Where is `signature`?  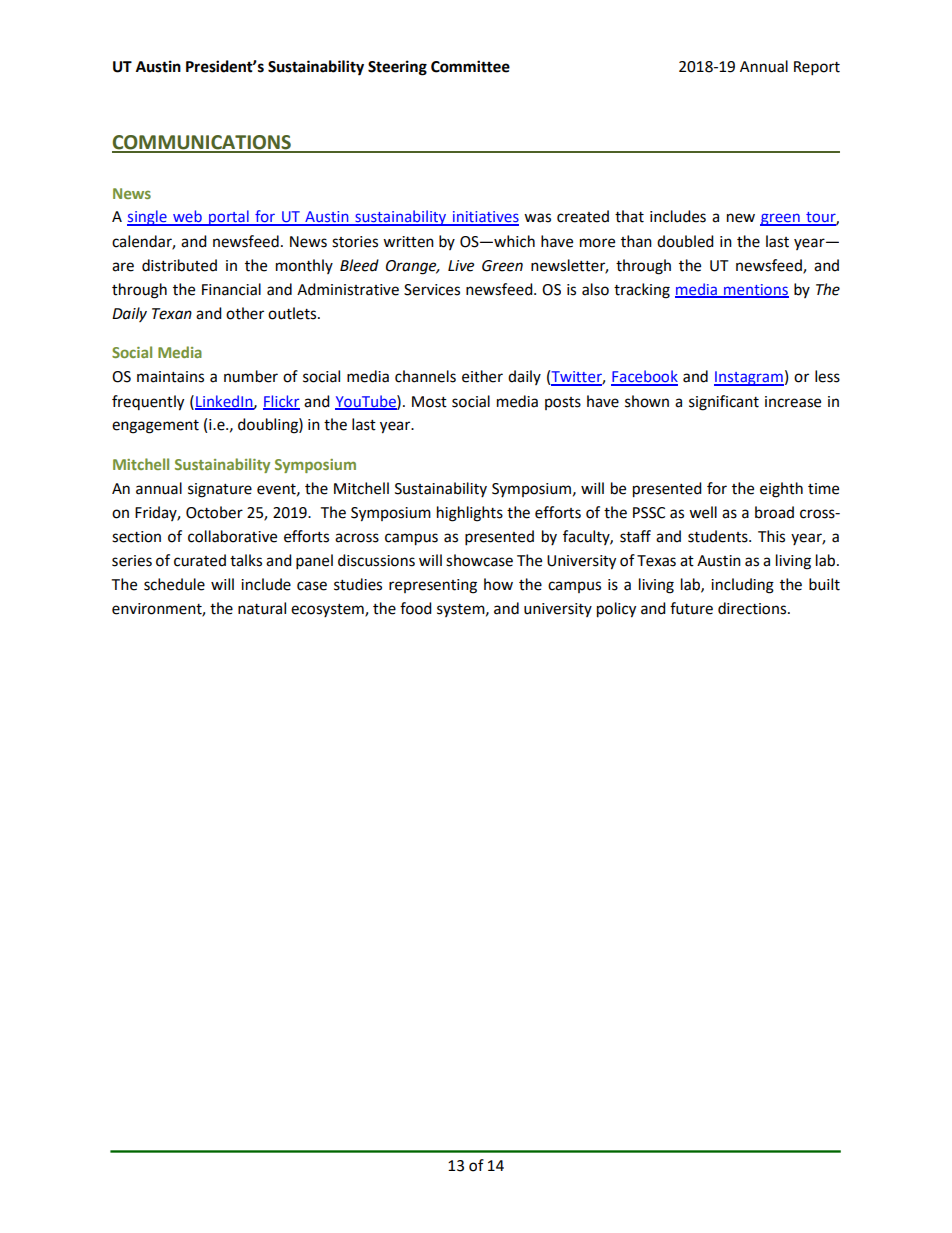 signature is located at coordinates (220, 490).
